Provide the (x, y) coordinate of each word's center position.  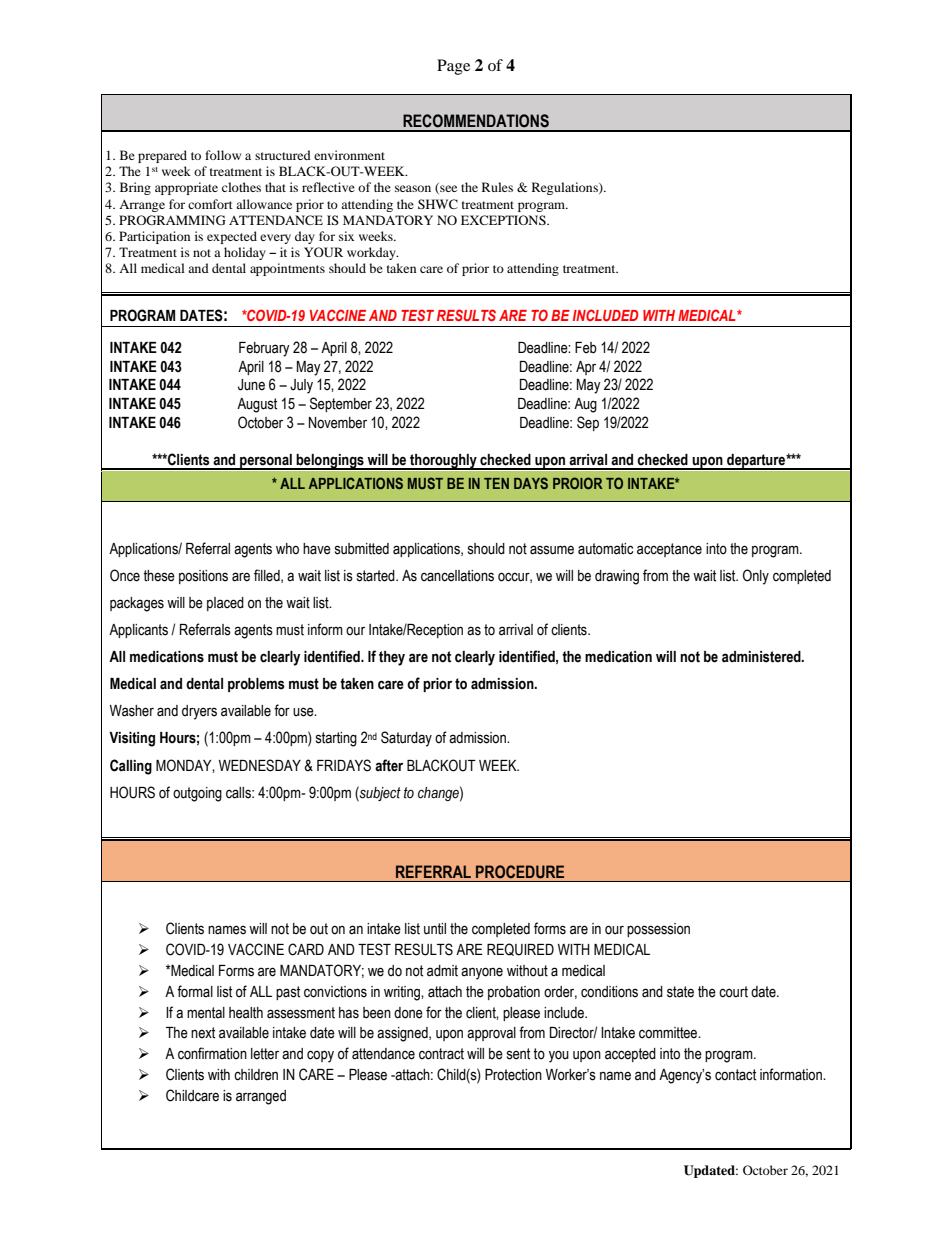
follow (223, 155)
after (389, 765)
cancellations (457, 576)
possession (658, 930)
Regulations (566, 188)
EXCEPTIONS (504, 220)
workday (372, 253)
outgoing (197, 794)
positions (203, 577)
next (203, 1033)
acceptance (669, 550)
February (264, 349)
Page (453, 67)
